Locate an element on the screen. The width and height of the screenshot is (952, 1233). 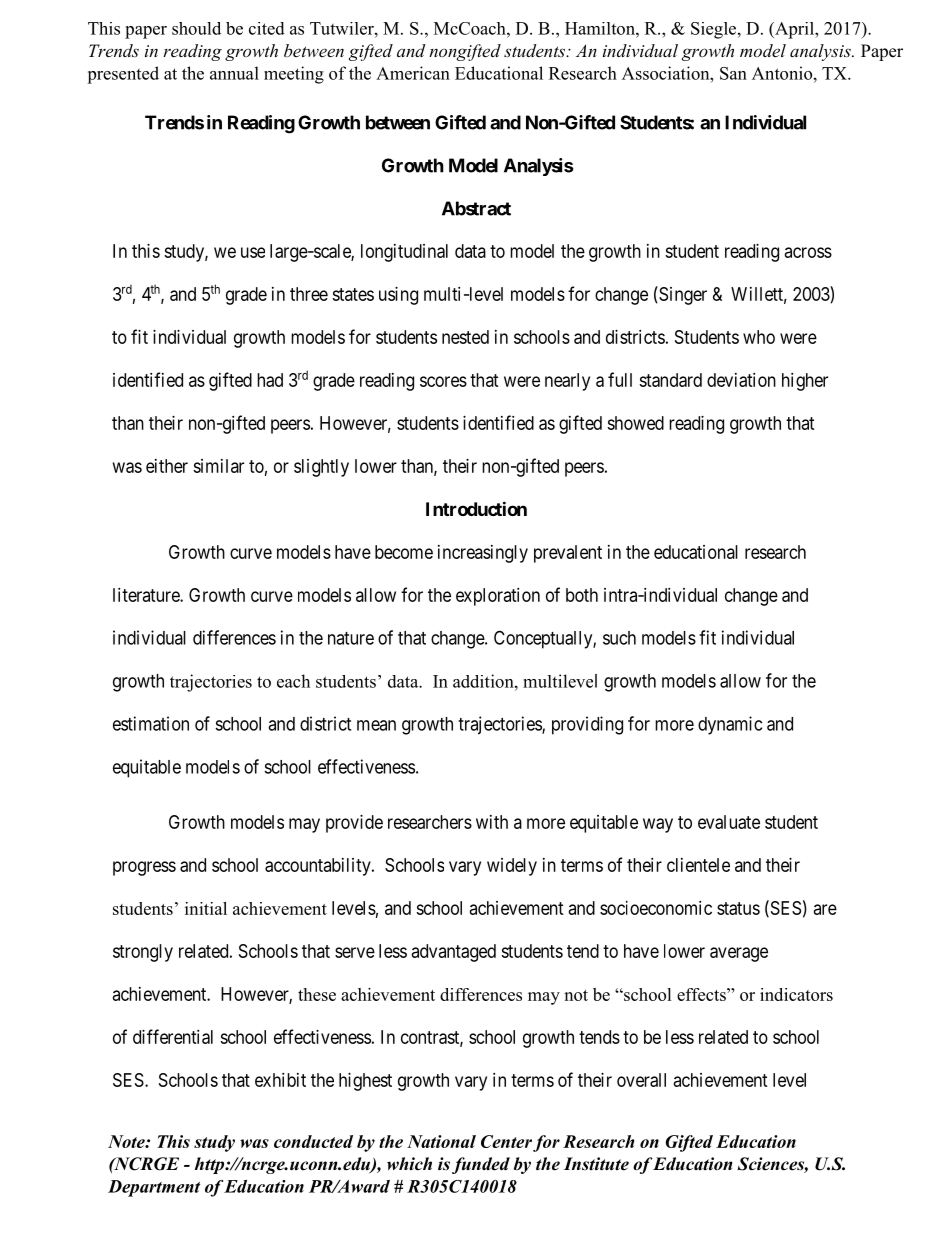
deviation is located at coordinates (741, 380).
